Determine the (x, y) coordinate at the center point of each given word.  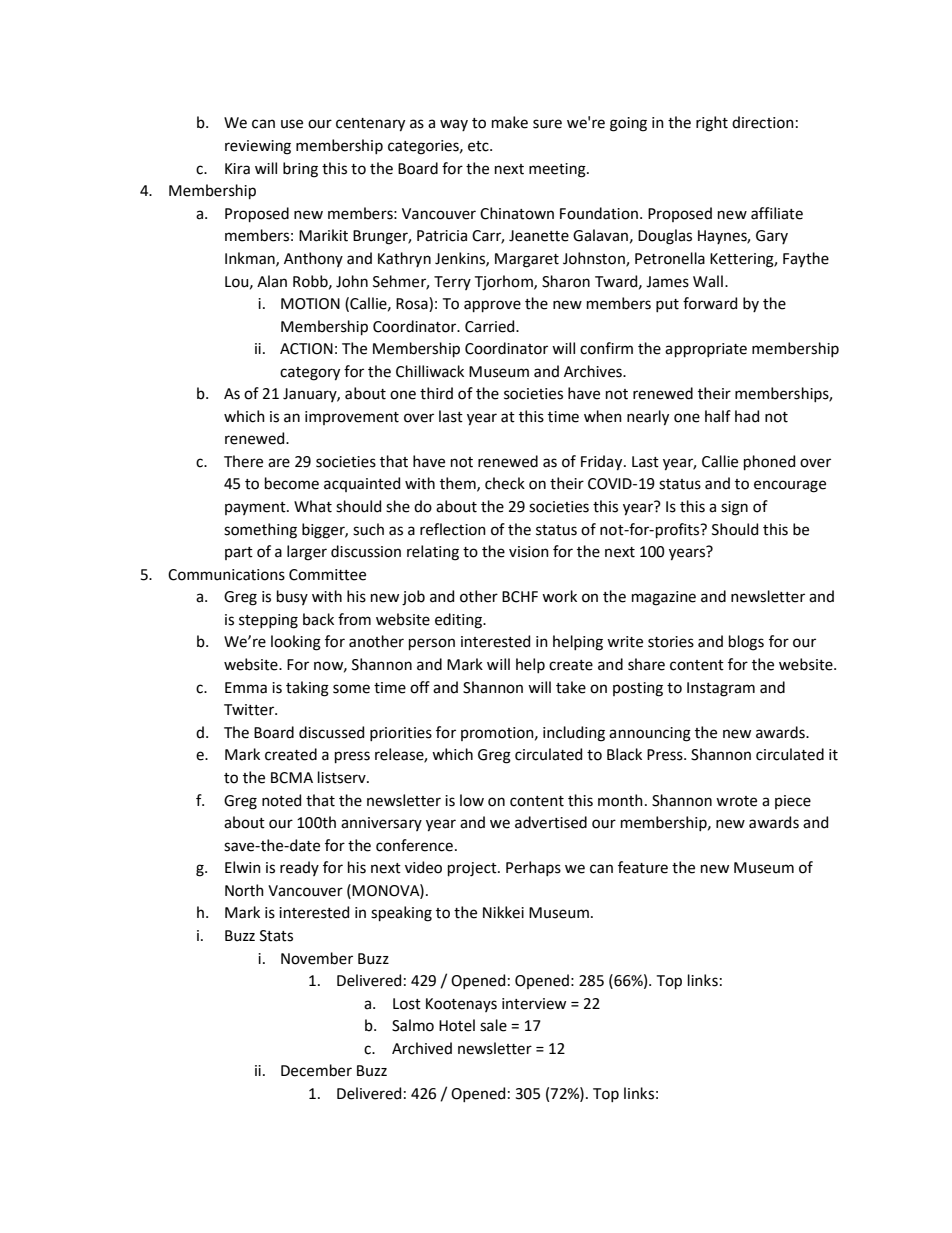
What (313, 506)
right (712, 124)
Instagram (721, 689)
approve (492, 306)
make (510, 122)
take (571, 687)
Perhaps (533, 868)
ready (299, 868)
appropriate (706, 350)
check (505, 483)
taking (307, 689)
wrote (736, 801)
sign (734, 508)
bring (300, 170)
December (316, 1070)
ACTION (306, 349)
